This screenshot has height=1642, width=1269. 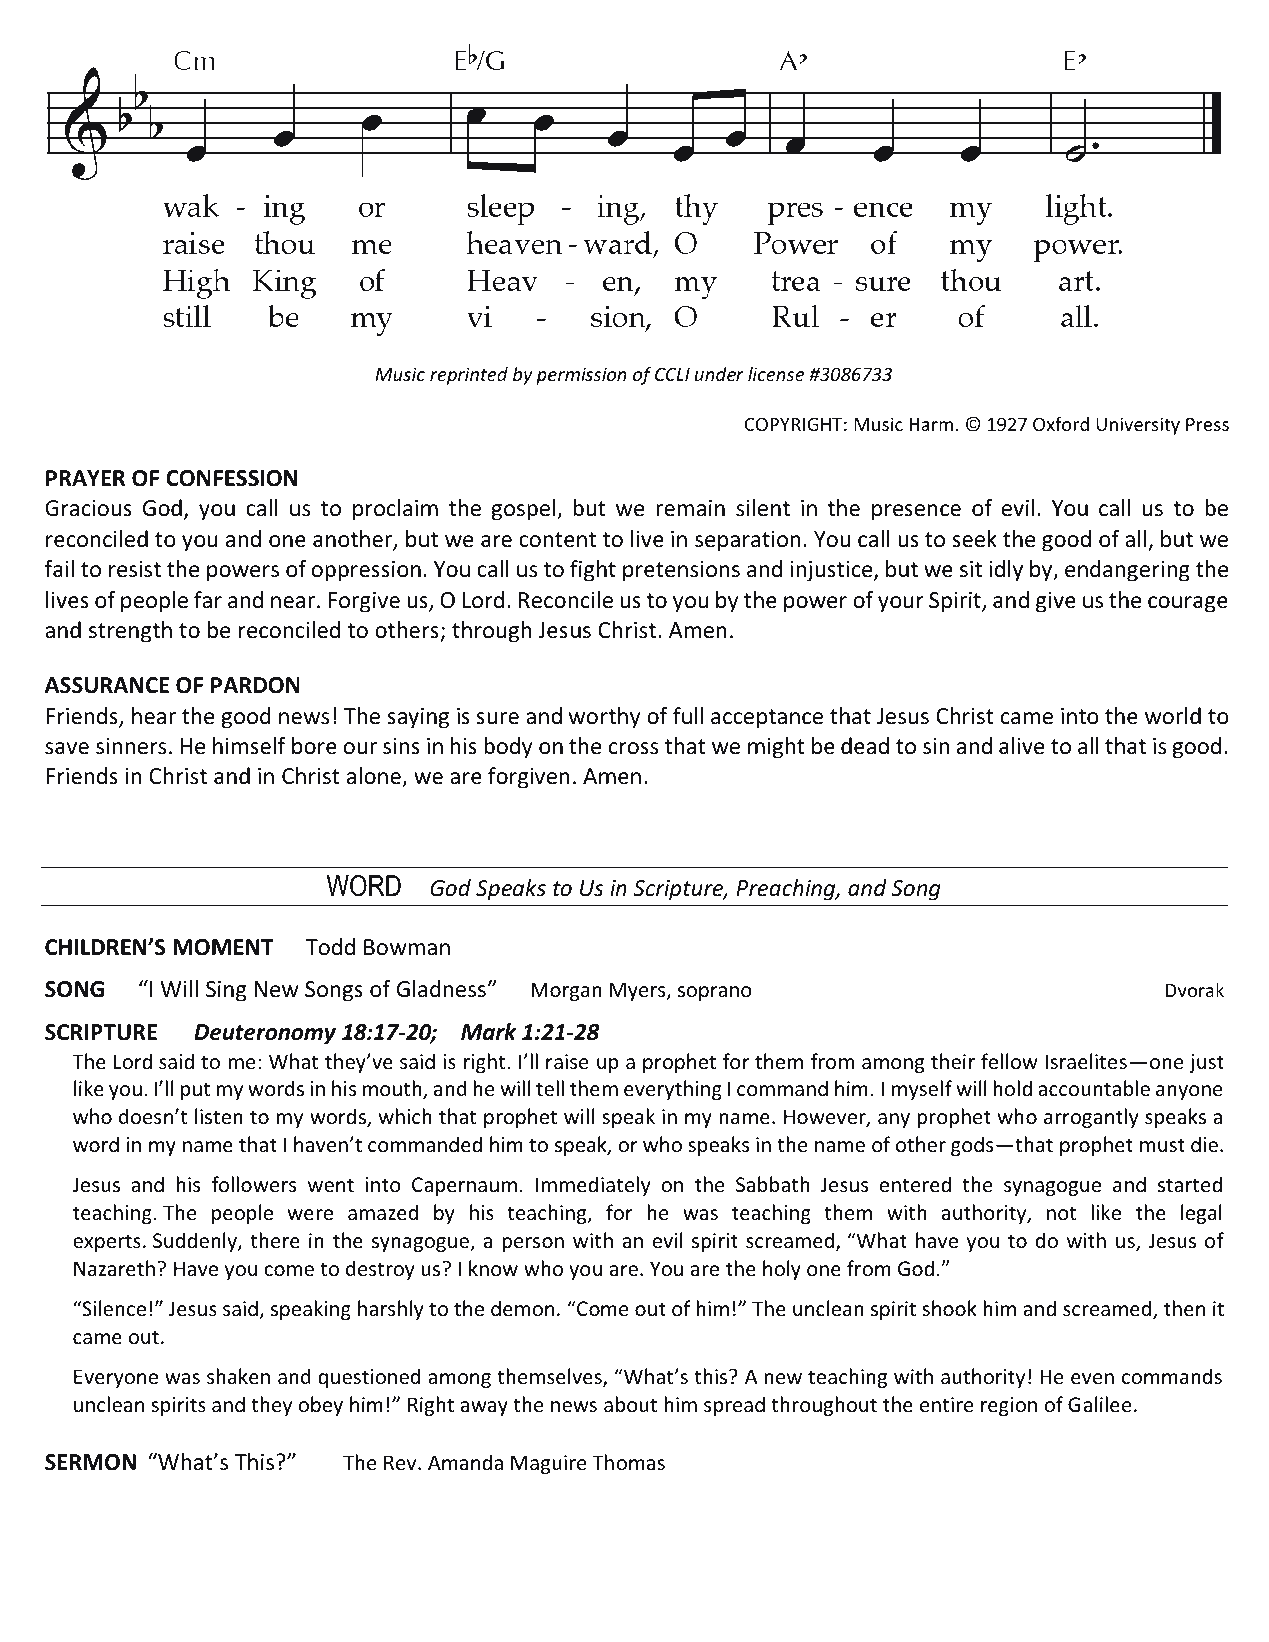 What do you see at coordinates (673, 1090) in the screenshot?
I see `everything` at bounding box center [673, 1090].
